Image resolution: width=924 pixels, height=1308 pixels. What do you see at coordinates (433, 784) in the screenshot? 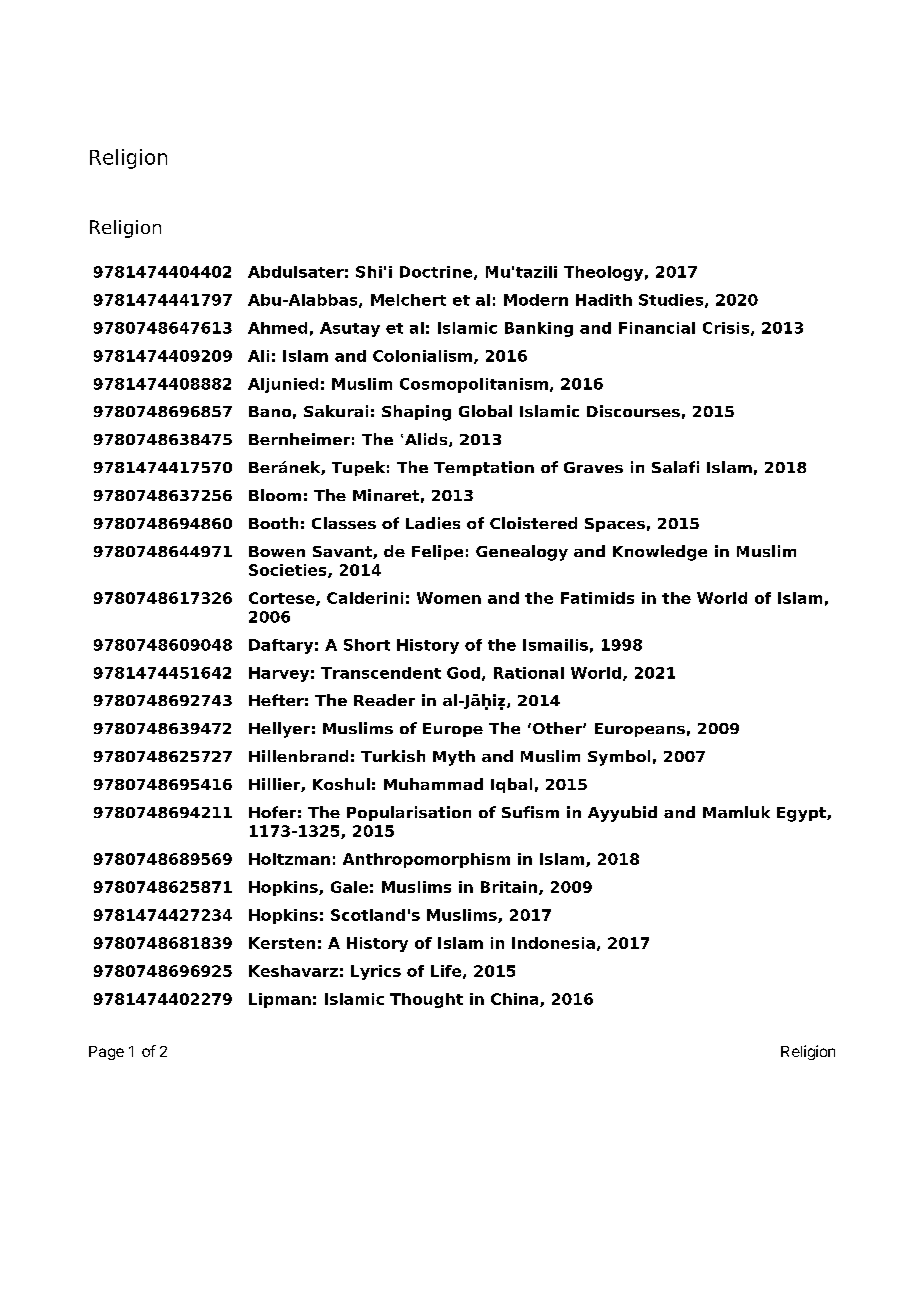
I see `Muhammad` at bounding box center [433, 784].
